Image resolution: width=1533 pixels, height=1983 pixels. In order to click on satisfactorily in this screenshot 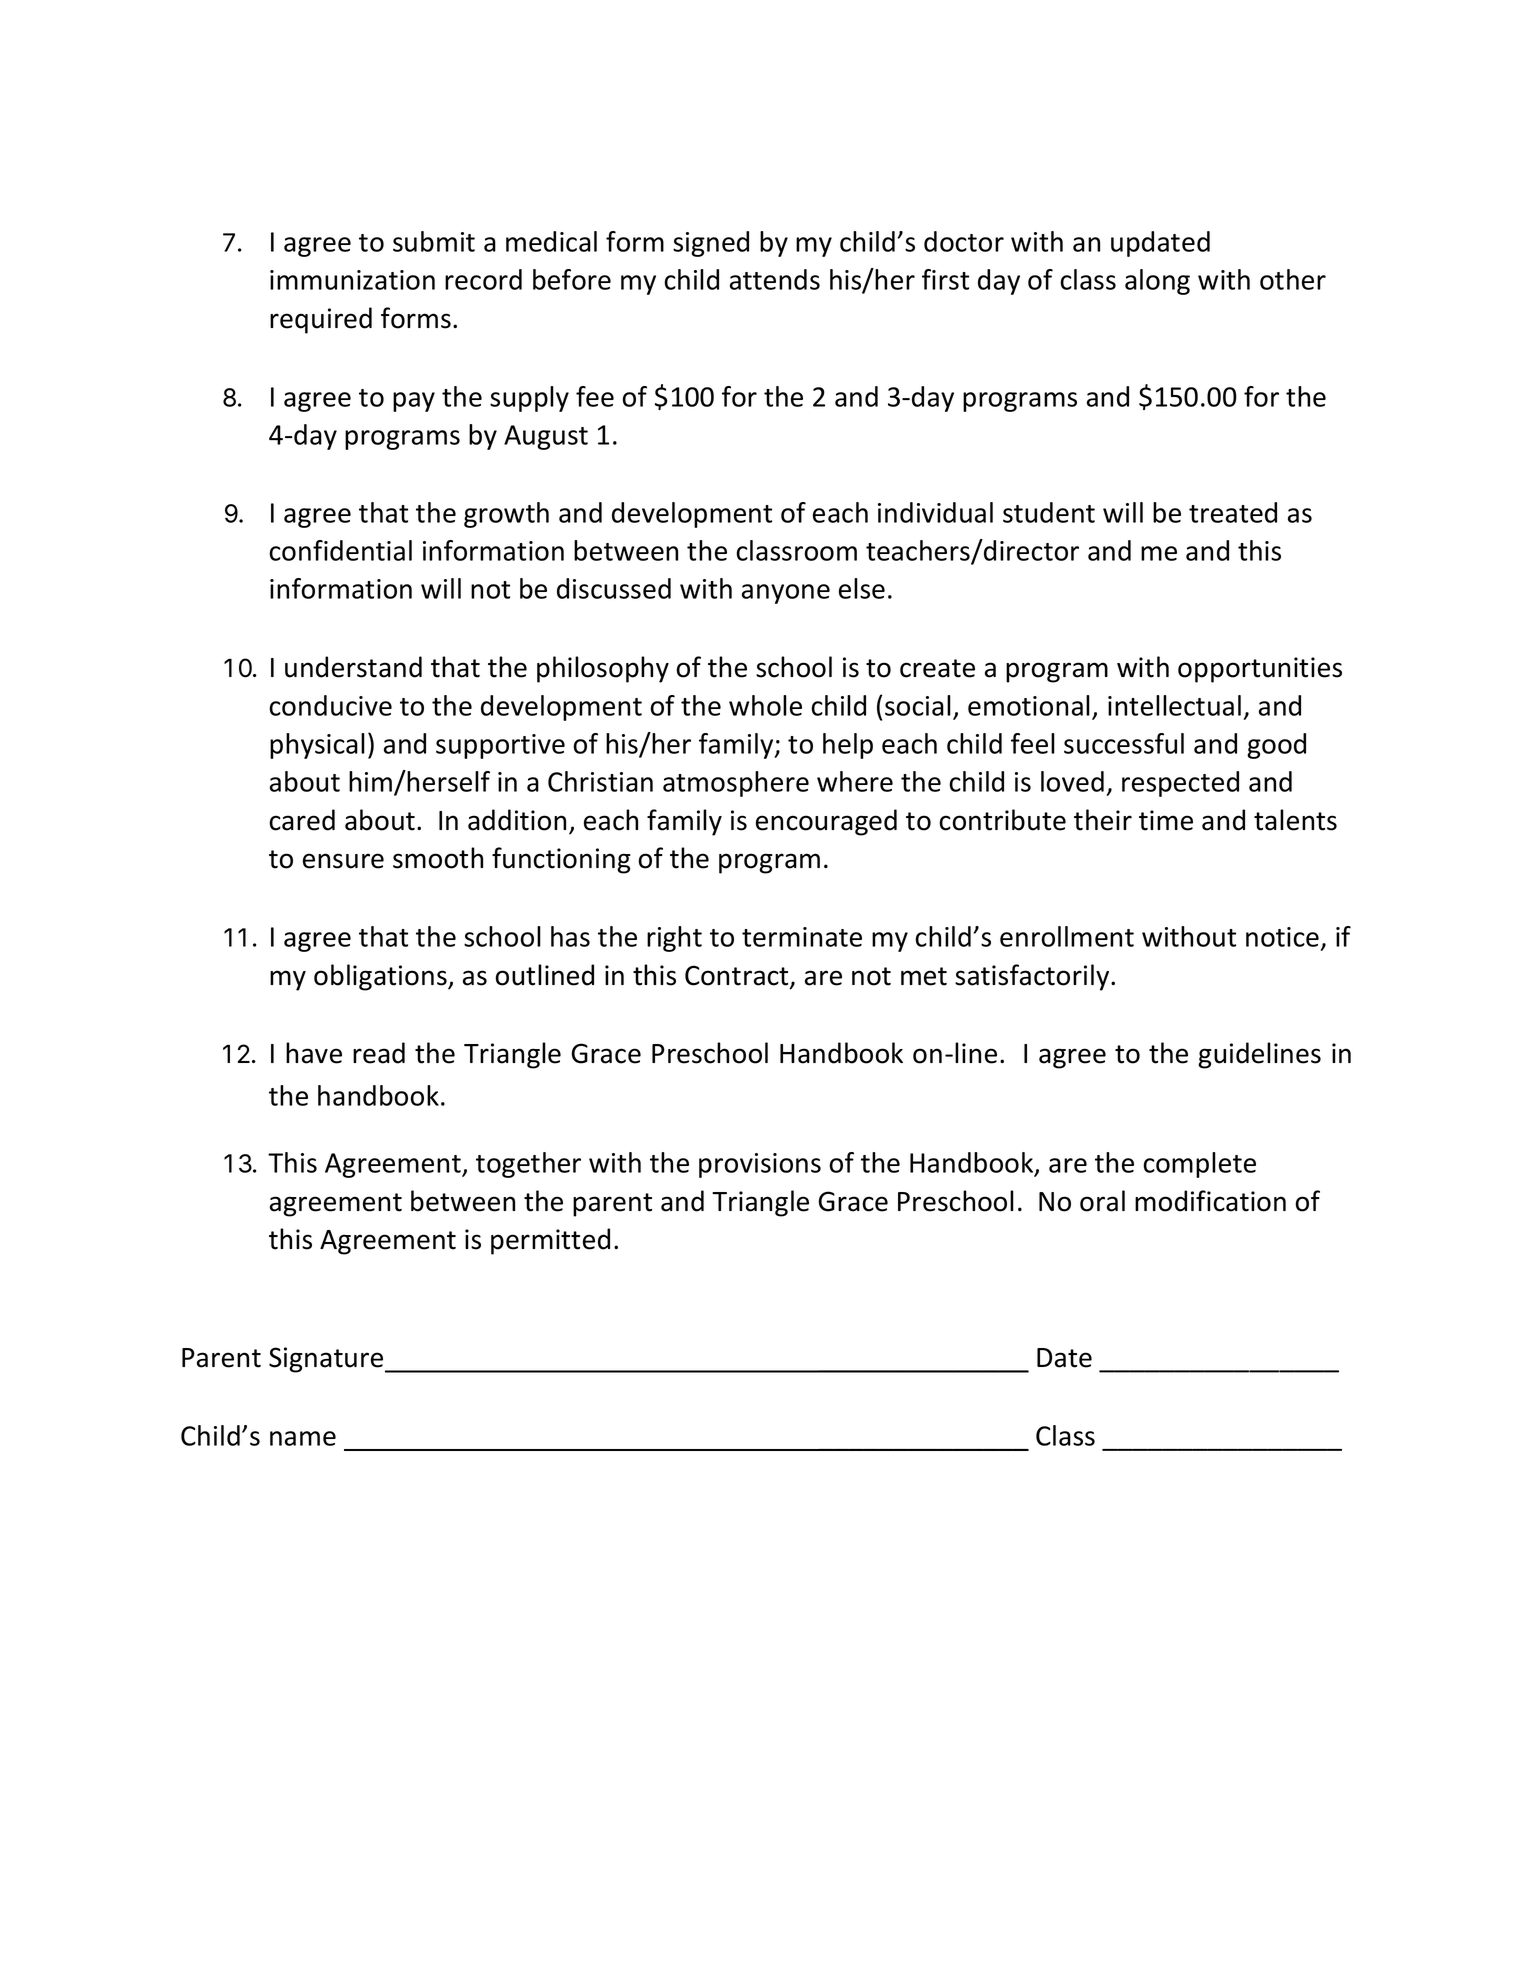, I will do `click(1033, 977)`.
